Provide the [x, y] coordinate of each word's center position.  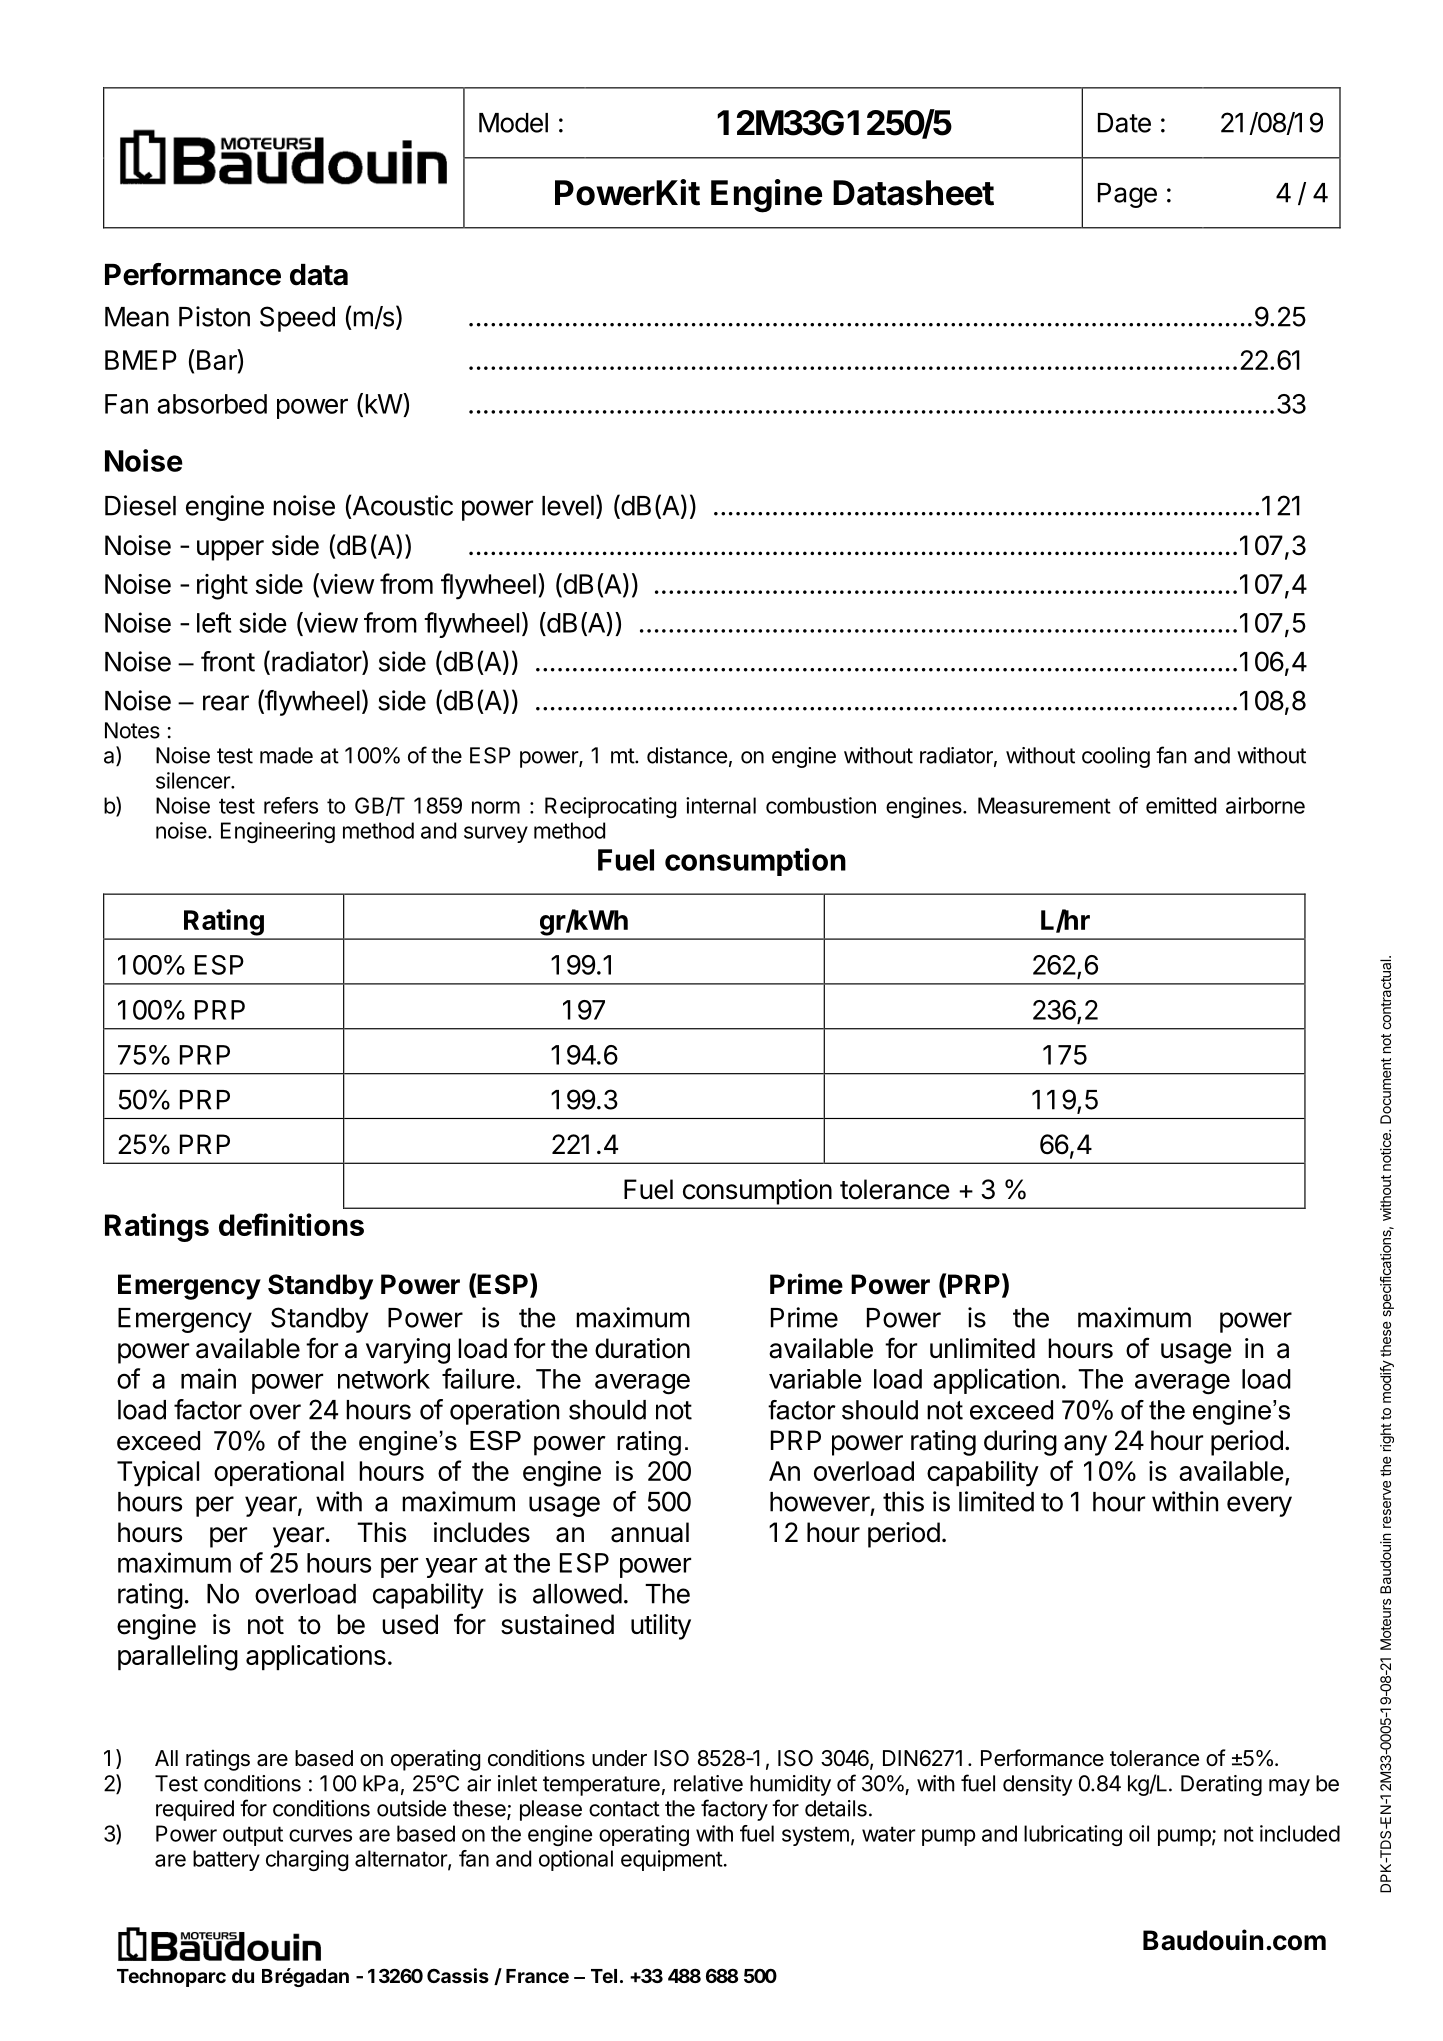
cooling [1116, 757]
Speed [297, 319]
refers [291, 805]
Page [1127, 195]
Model [513, 123]
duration [642, 1348]
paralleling [178, 1658]
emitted [1181, 805]
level [568, 506]
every [1259, 1506]
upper [230, 550]
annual [650, 1532]
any [1085, 1445]
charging [307, 1860]
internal [721, 805]
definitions [291, 1224]
